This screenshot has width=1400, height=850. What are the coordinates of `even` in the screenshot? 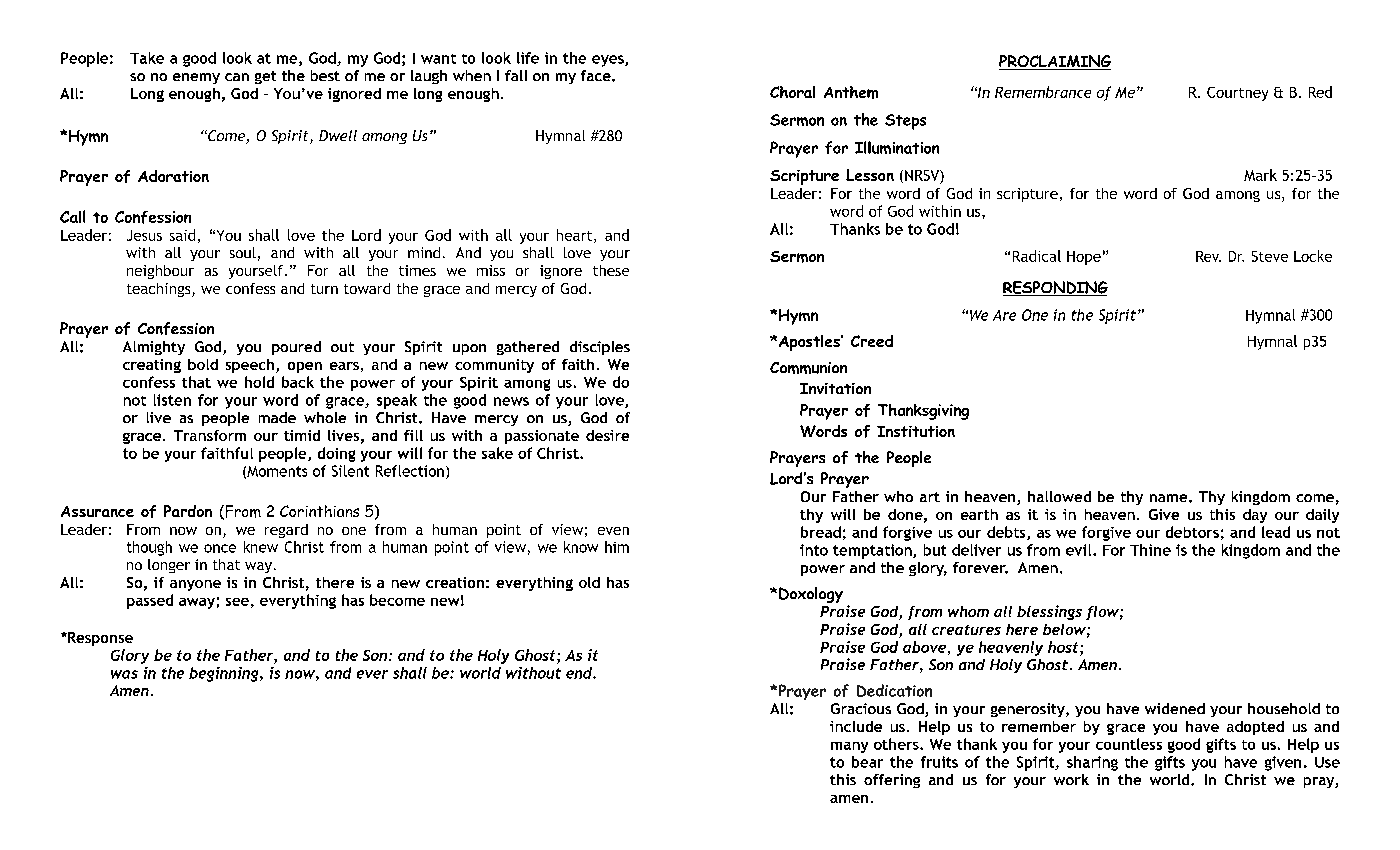 It's located at (613, 531).
